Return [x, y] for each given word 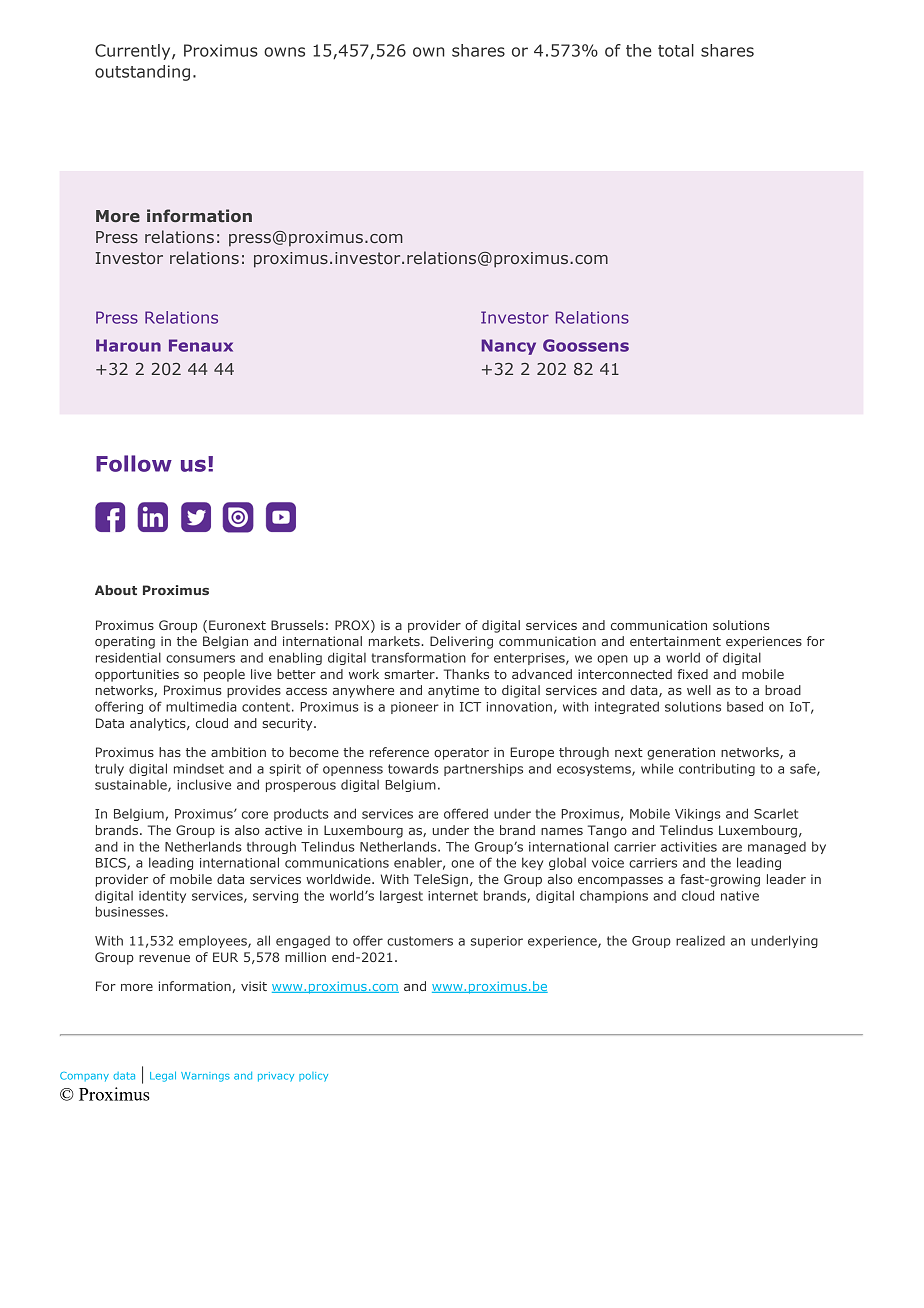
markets [395, 641]
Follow [134, 463]
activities [689, 847]
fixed [692, 674]
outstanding [142, 73]
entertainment [675, 641]
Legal [163, 1076]
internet [453, 896]
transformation [419, 657]
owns [284, 52]
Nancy [509, 347]
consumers [200, 659]
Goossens [586, 345]
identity [162, 897]
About [116, 590]
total [676, 50]
